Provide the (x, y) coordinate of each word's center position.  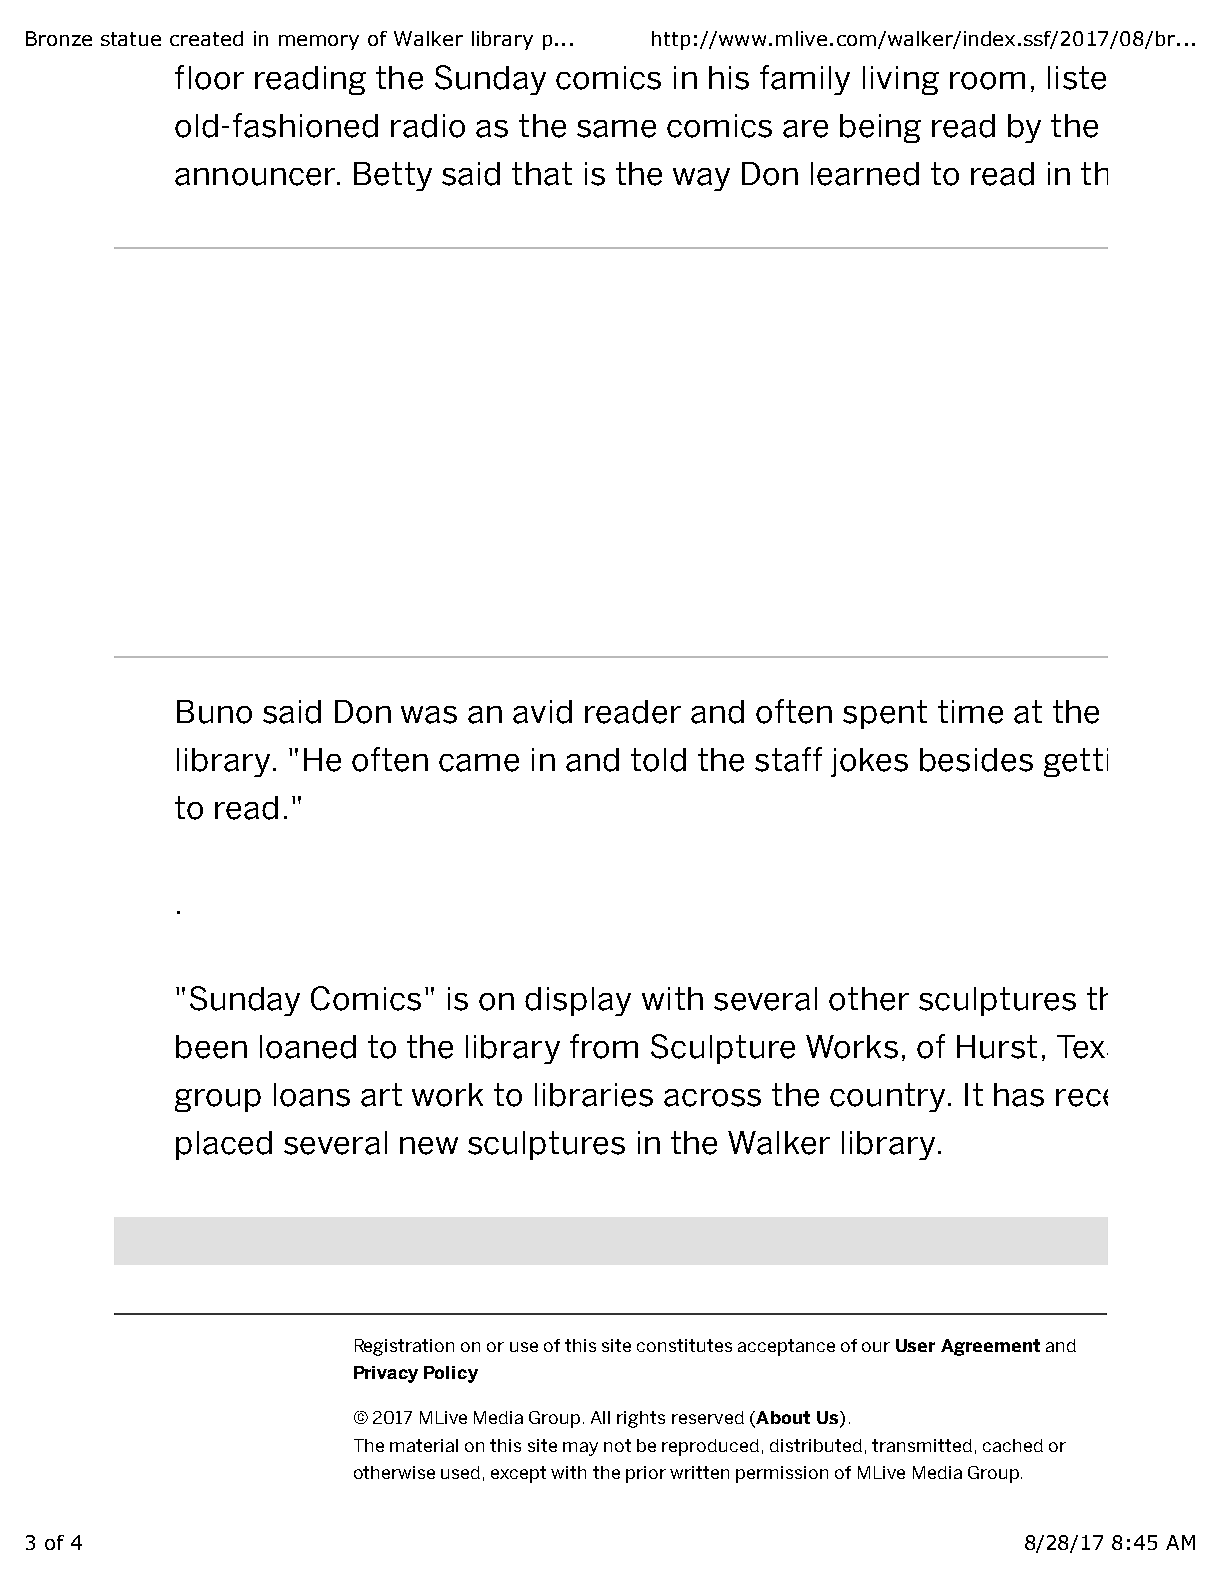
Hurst (997, 1047)
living (901, 80)
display (578, 1001)
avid (542, 712)
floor (209, 77)
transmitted (922, 1445)
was (429, 715)
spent (885, 714)
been (211, 1047)
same (616, 129)
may (580, 1449)
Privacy (386, 1374)
